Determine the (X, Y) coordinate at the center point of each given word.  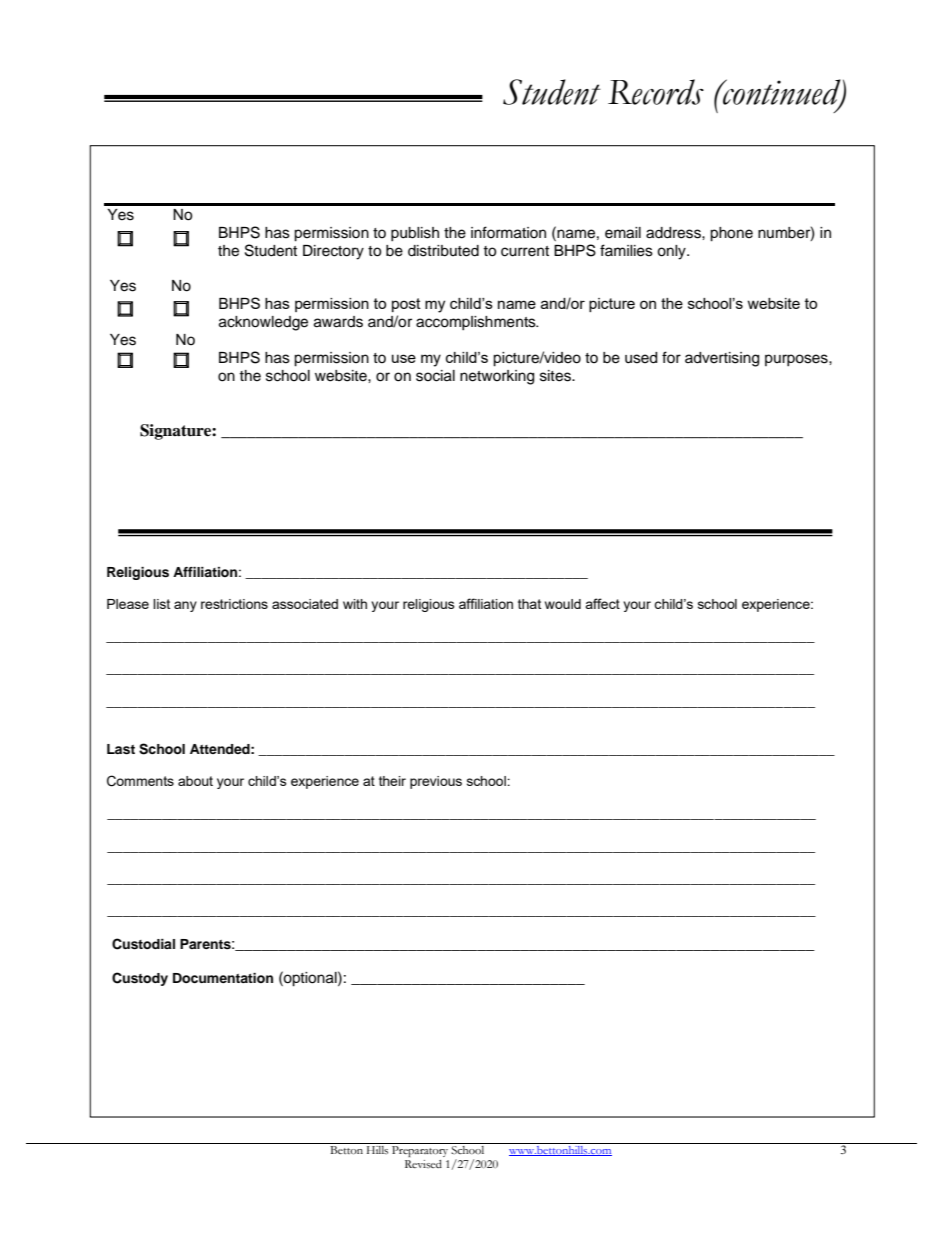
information (508, 232)
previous (436, 782)
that (529, 604)
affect (602, 603)
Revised (423, 1164)
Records (656, 92)
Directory (333, 252)
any (185, 606)
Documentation (223, 978)
